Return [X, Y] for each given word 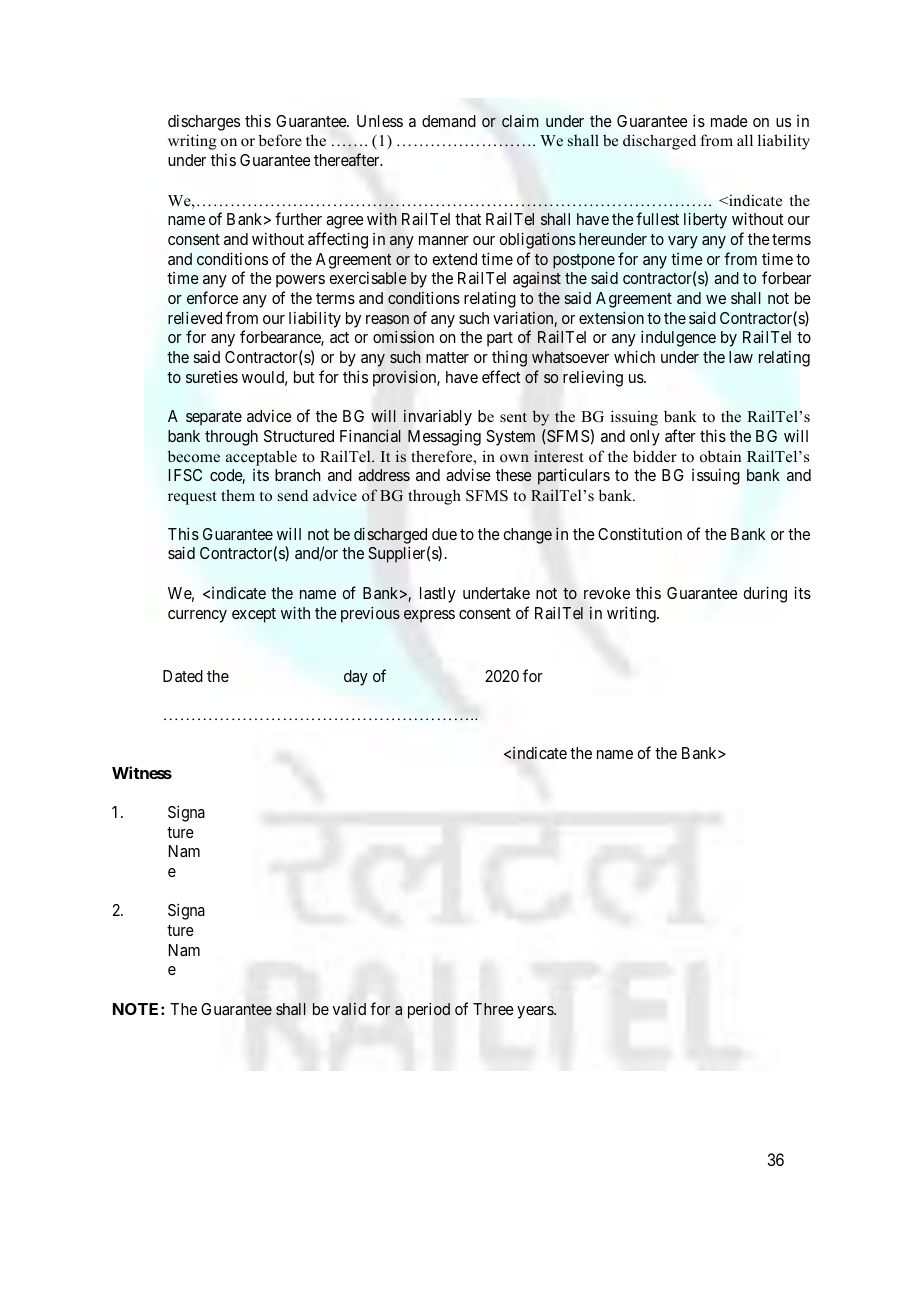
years [536, 1012]
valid [349, 1008]
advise [468, 474]
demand [449, 121]
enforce [212, 297]
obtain [721, 456]
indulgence [678, 338]
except [254, 615]
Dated [183, 676]
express [429, 616]
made [729, 121]
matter [447, 357]
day [356, 678]
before [280, 140]
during [765, 594]
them [238, 495]
